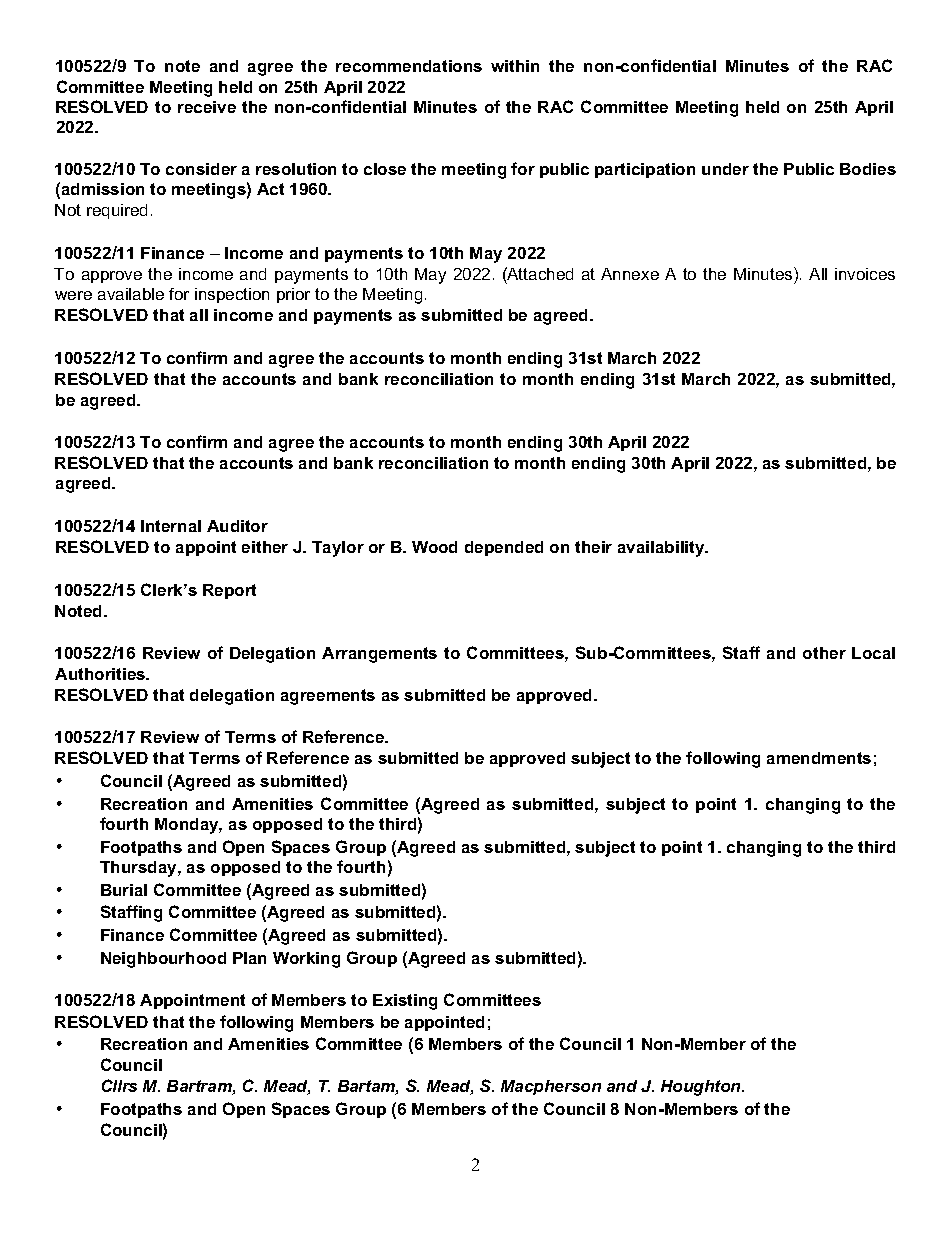  What do you see at coordinates (434, 547) in the screenshot?
I see `Wood` at bounding box center [434, 547].
